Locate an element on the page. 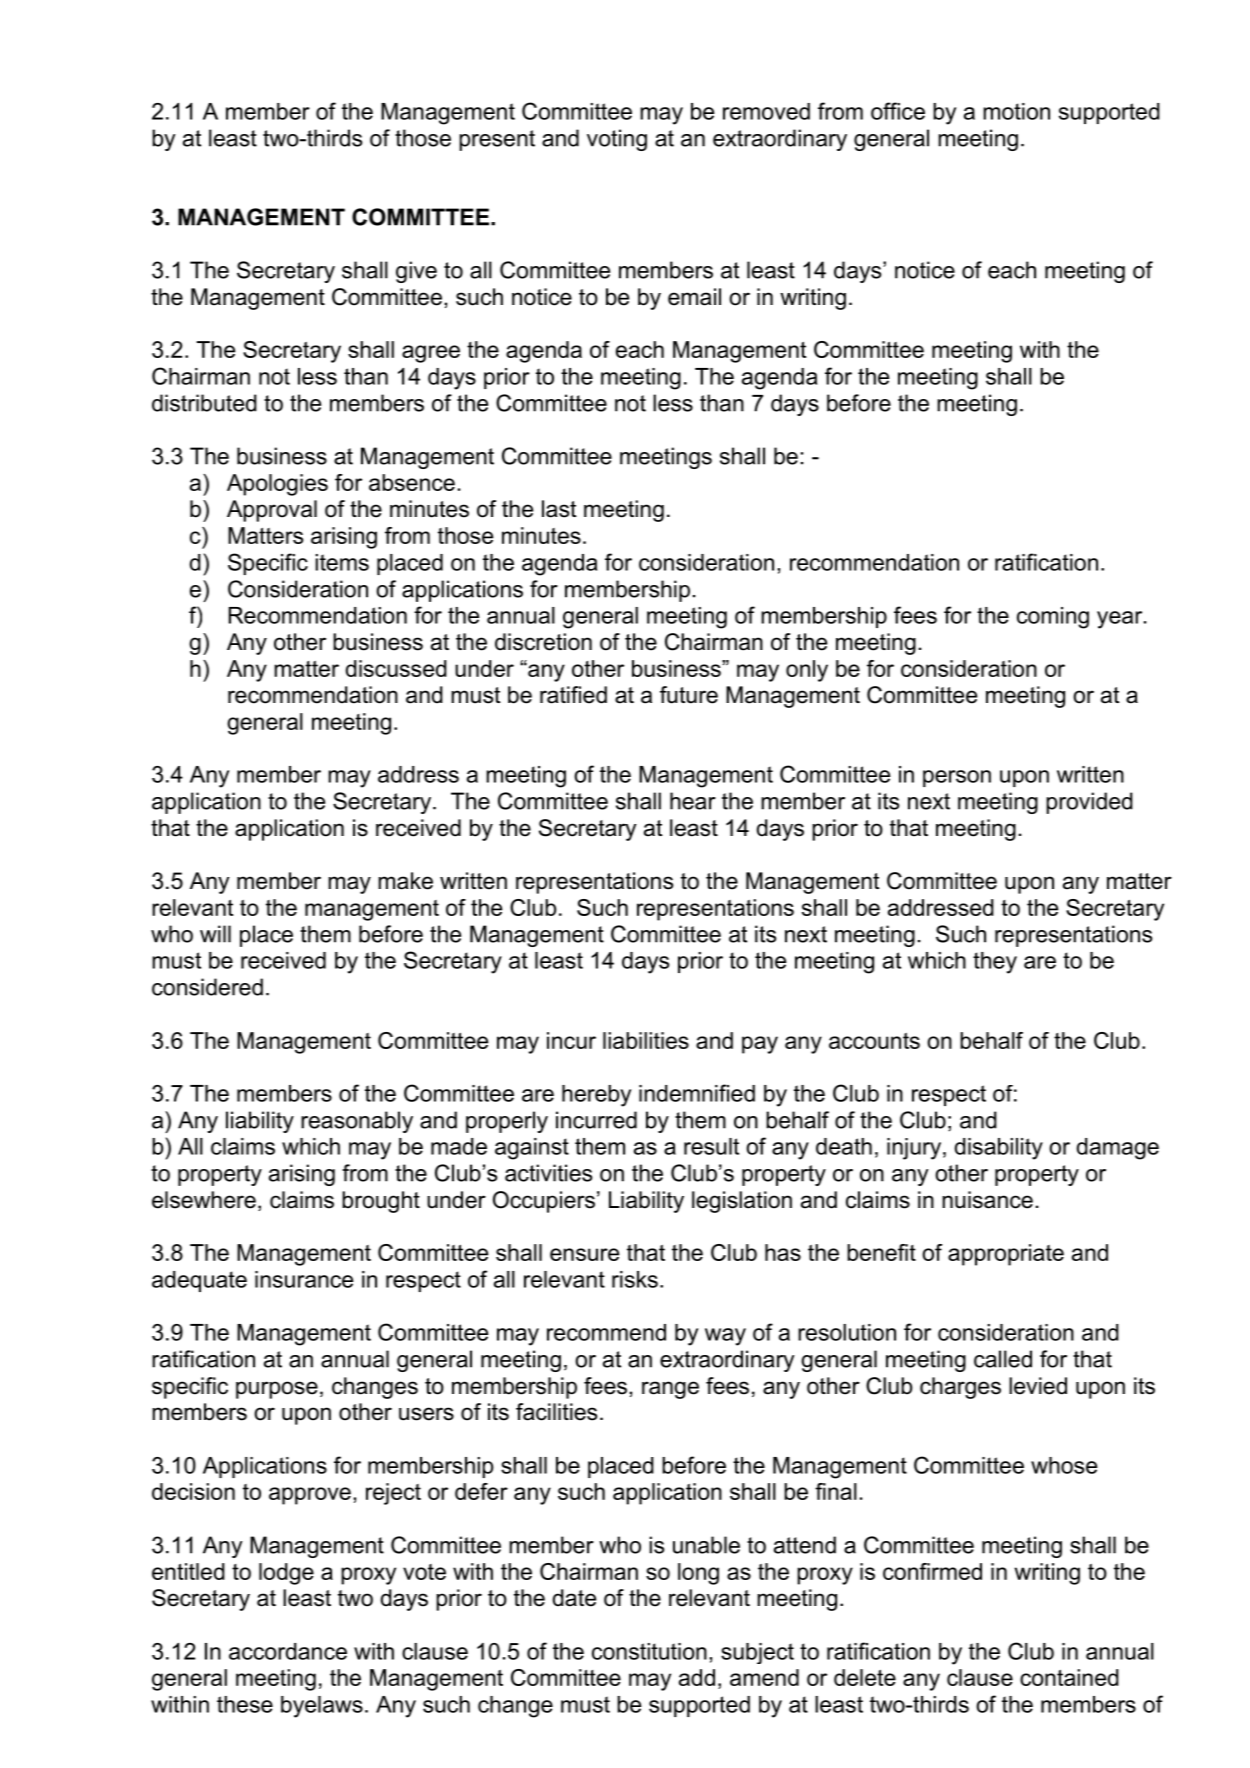  will is located at coordinates (215, 934).
